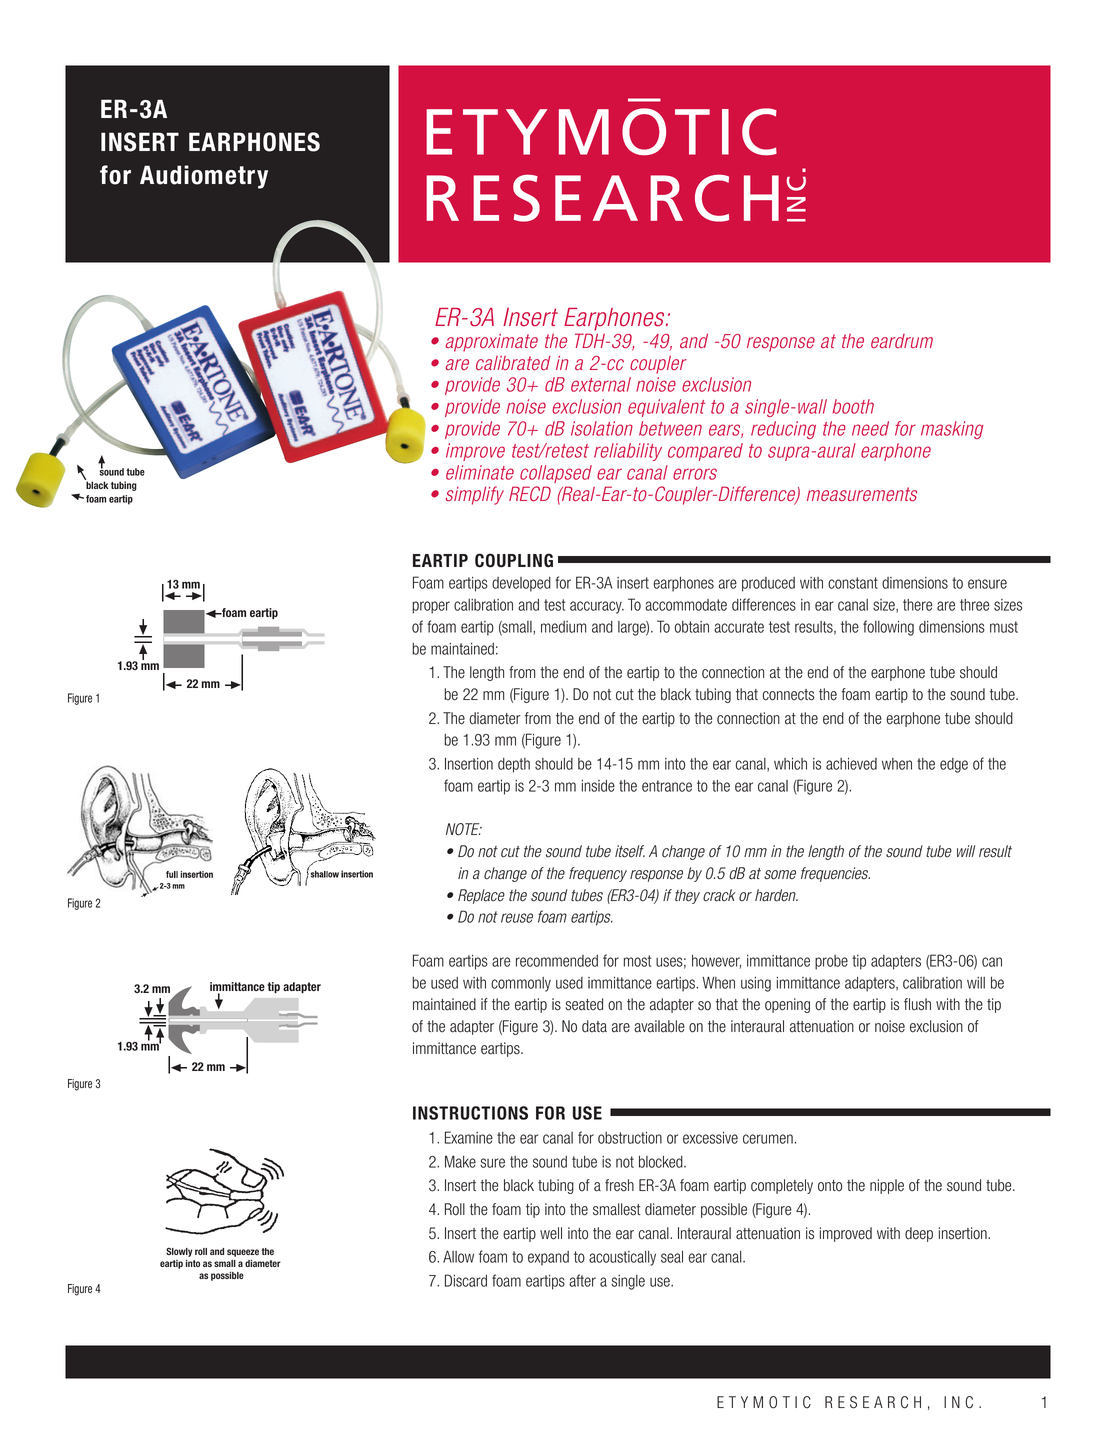 The image size is (1116, 1444). What do you see at coordinates (431, 607) in the screenshot?
I see `proper` at bounding box center [431, 607].
